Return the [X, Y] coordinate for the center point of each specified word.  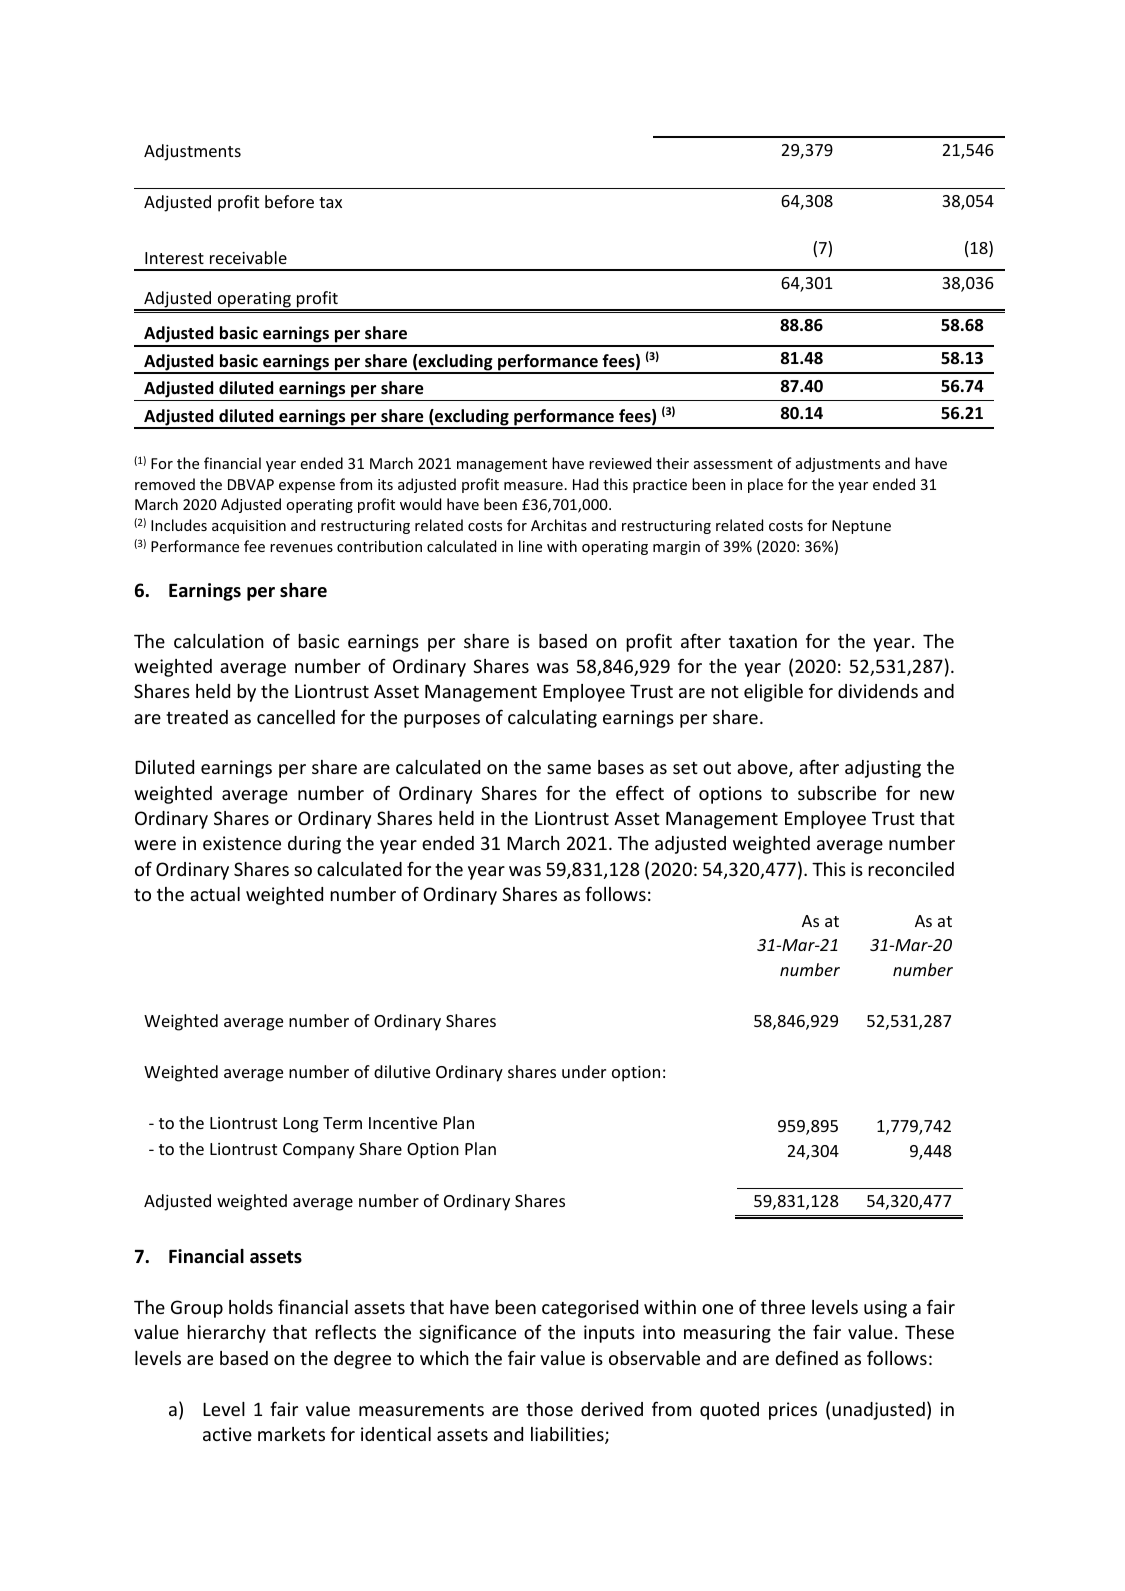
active [227, 1434]
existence [242, 843]
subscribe [837, 793]
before [289, 201]
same [569, 769]
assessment [733, 464]
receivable [248, 257]
